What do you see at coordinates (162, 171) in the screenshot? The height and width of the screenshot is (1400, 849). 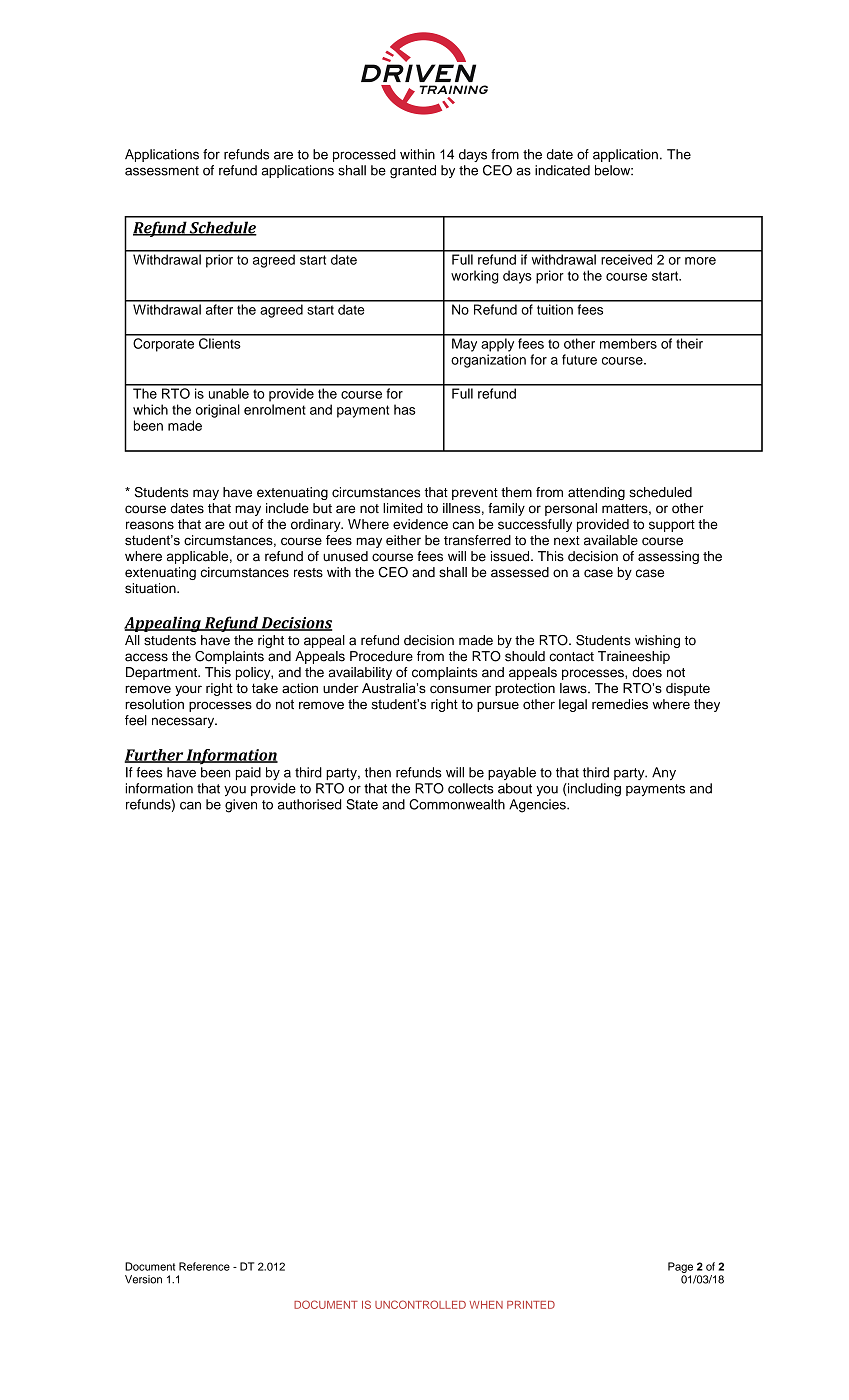 I see `assessment` at bounding box center [162, 171].
